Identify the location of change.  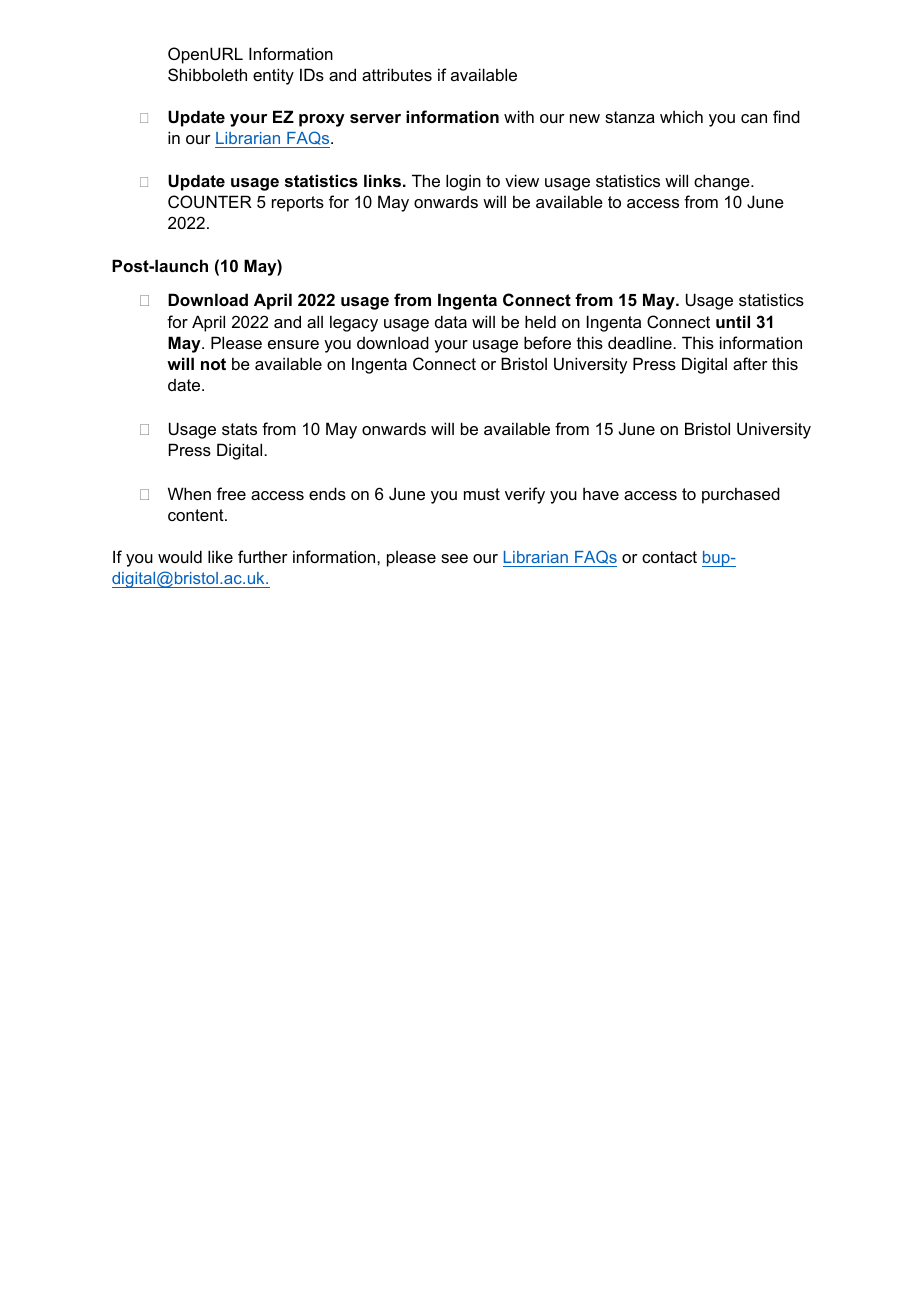
(723, 182).
